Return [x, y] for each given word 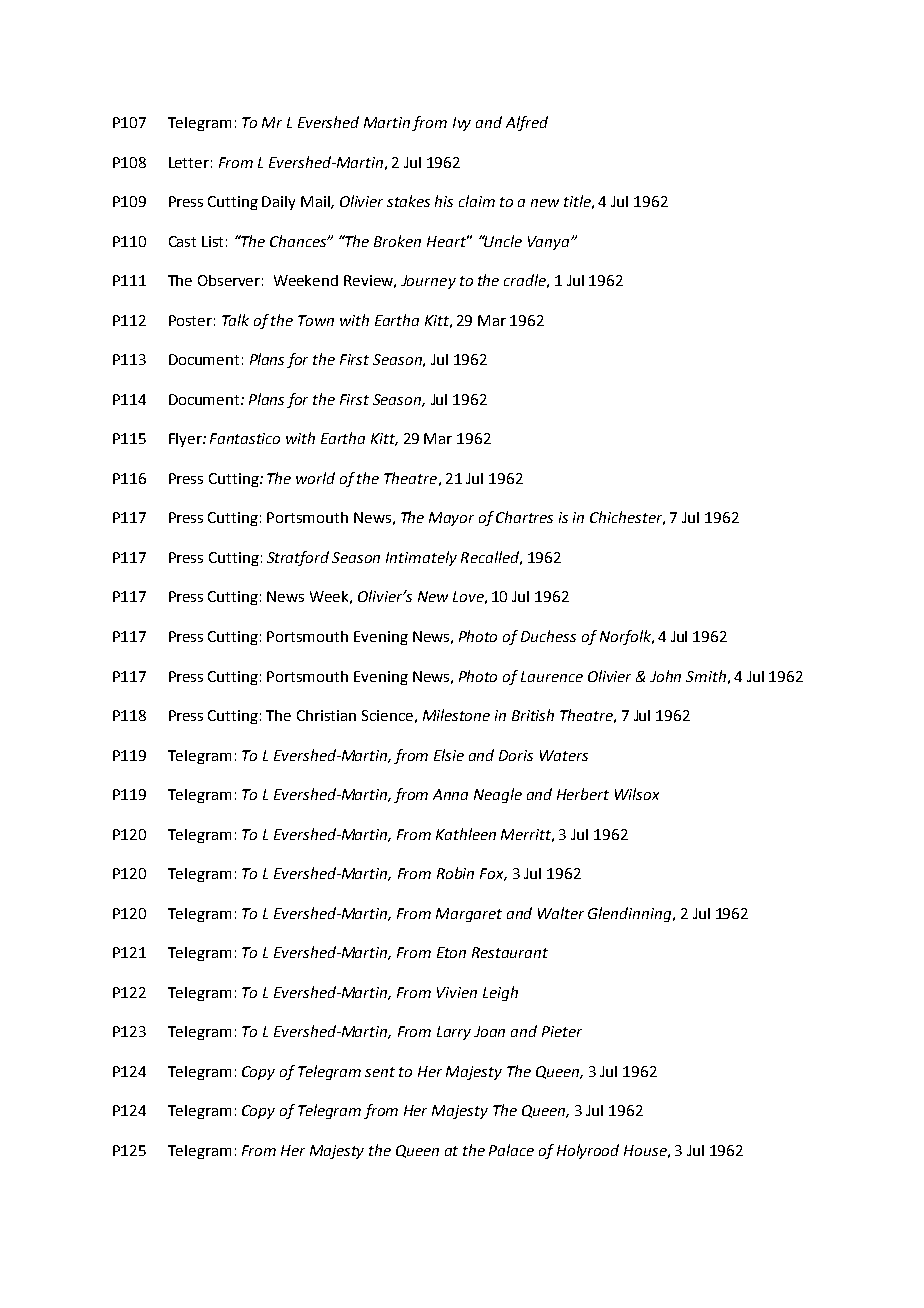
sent [380, 1072]
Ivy [462, 124]
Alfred [527, 123]
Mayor [451, 519]
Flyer [186, 440]
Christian [326, 715]
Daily [278, 203]
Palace [511, 1150]
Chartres [524, 517]
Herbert [583, 794]
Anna [450, 794]
